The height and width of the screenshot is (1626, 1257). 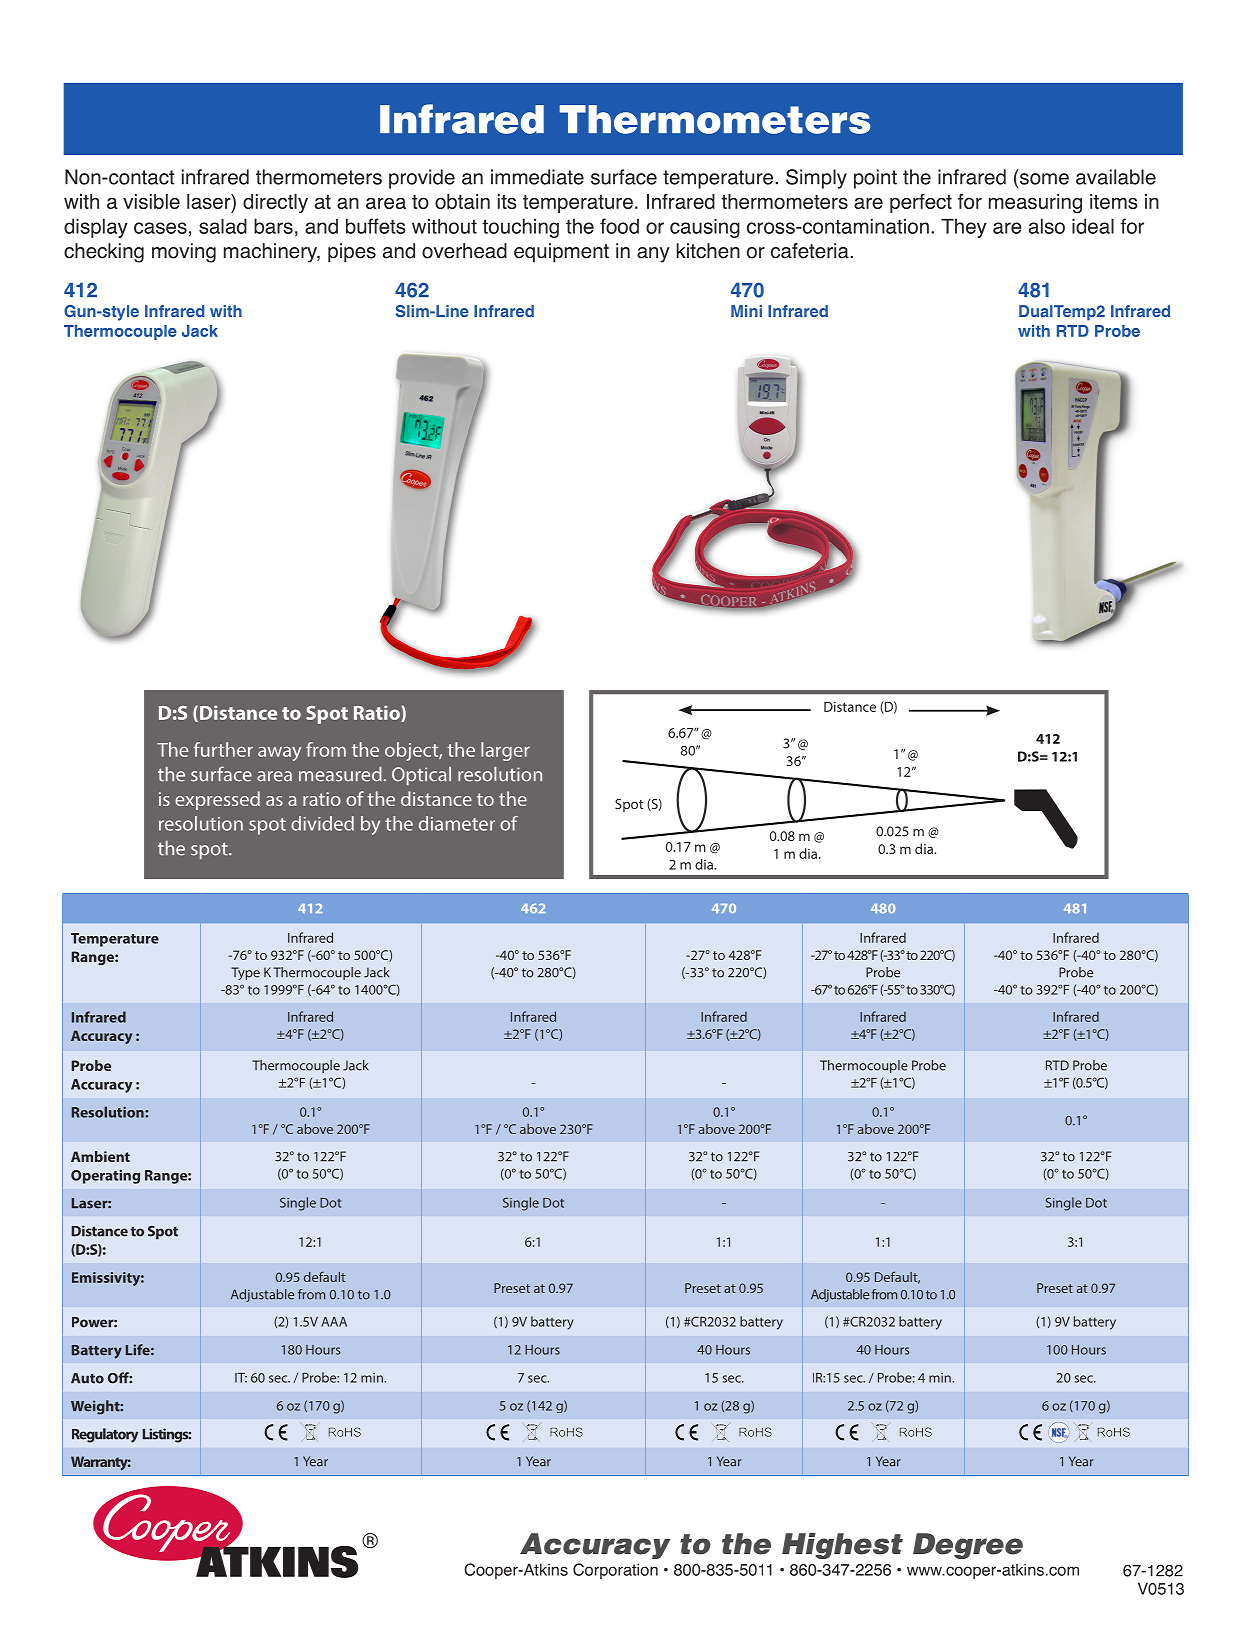 I want to click on Type, so click(x=245, y=973).
